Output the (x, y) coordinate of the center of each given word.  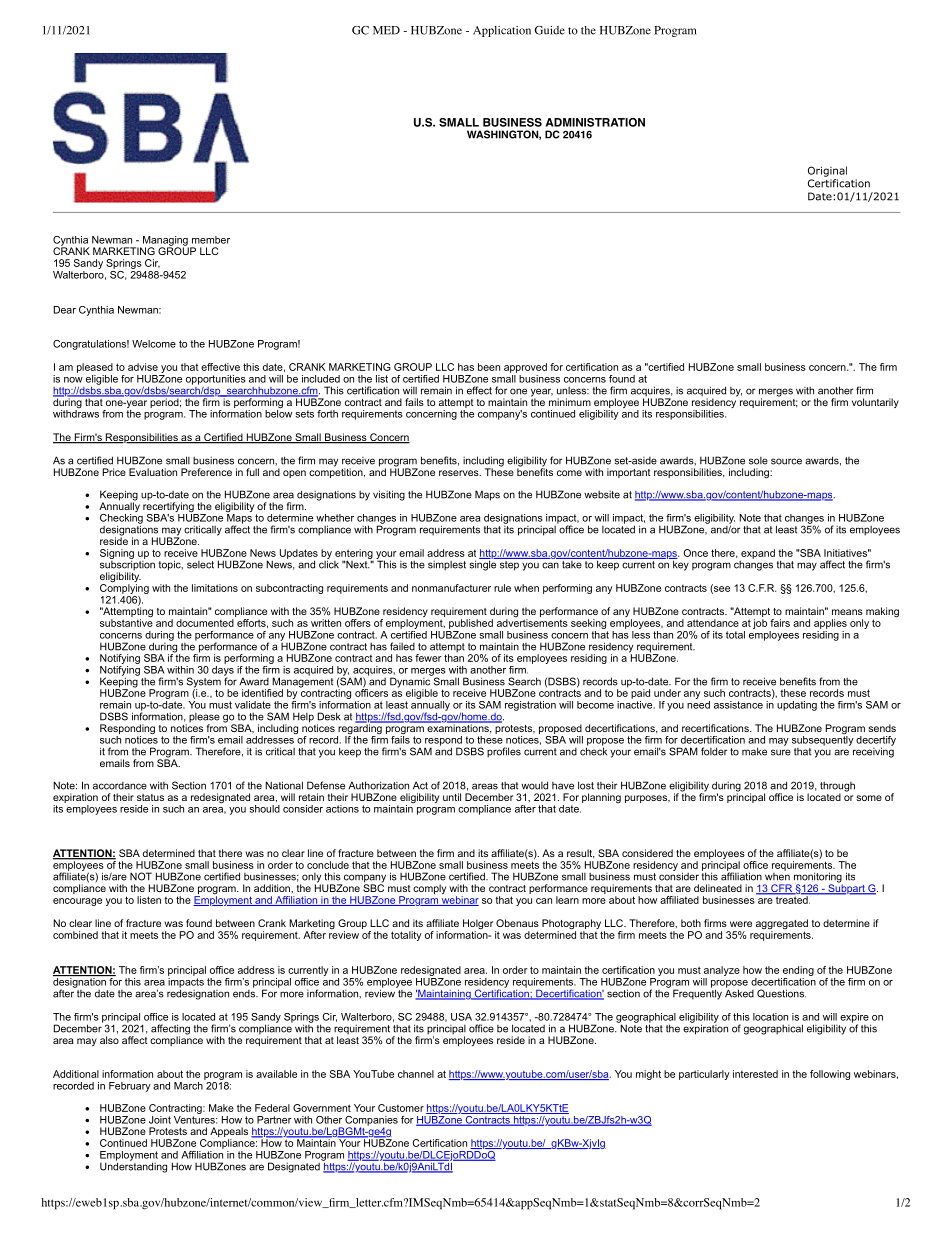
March (189, 1084)
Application (502, 31)
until (452, 797)
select (200, 565)
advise (143, 367)
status (150, 797)
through (837, 788)
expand (758, 554)
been (489, 367)
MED (386, 30)
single (484, 564)
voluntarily (875, 403)
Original (827, 171)
